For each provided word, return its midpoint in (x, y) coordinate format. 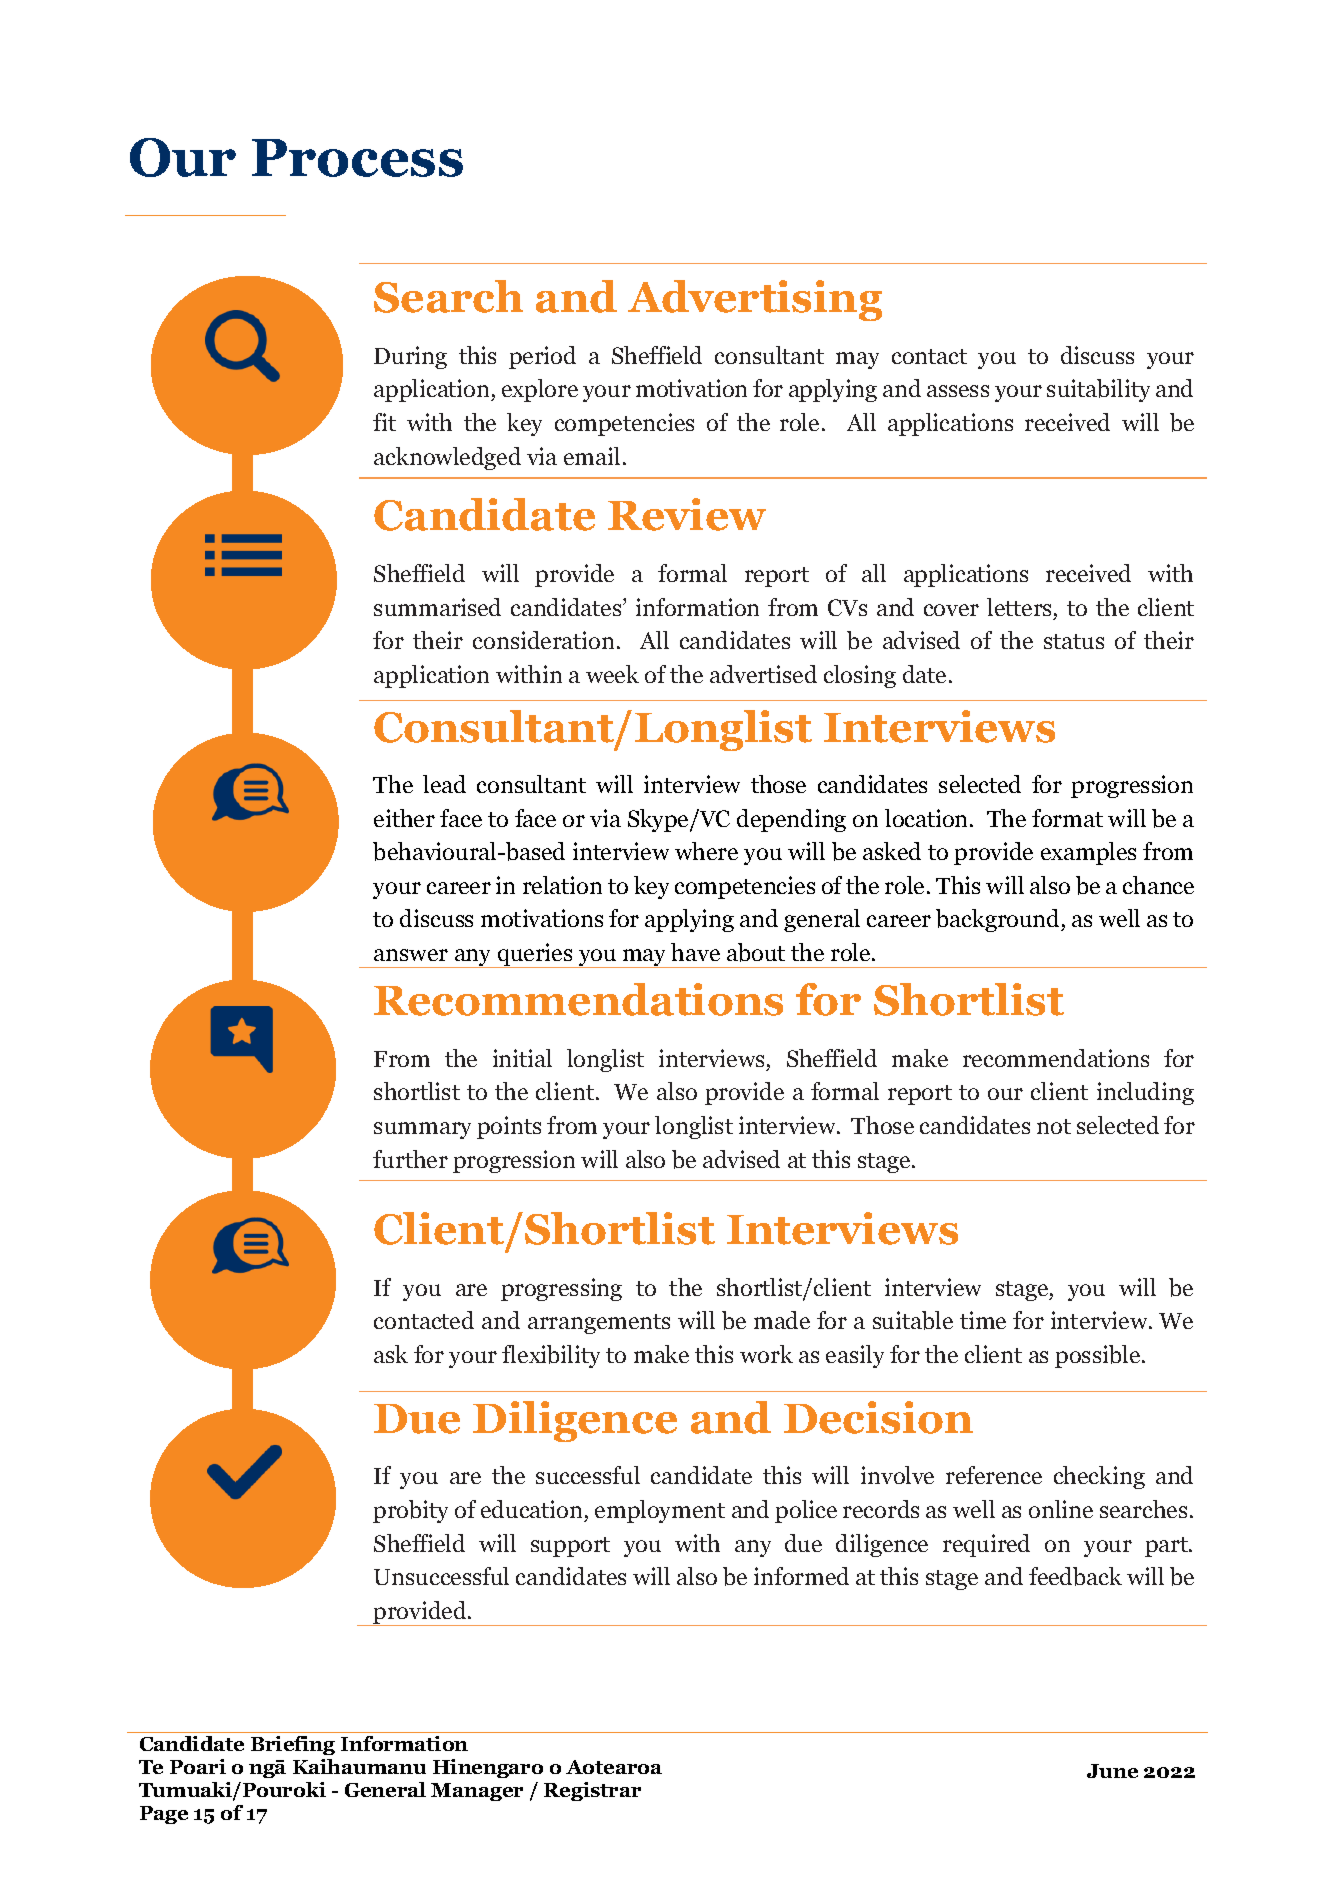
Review (687, 514)
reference (994, 1475)
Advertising (755, 300)
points (509, 1127)
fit (384, 422)
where (706, 851)
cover (951, 610)
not (1054, 1126)
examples (1088, 853)
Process (357, 158)
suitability (1098, 390)
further (410, 1159)
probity (410, 1511)
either (404, 818)
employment (660, 1511)
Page (164, 1815)
